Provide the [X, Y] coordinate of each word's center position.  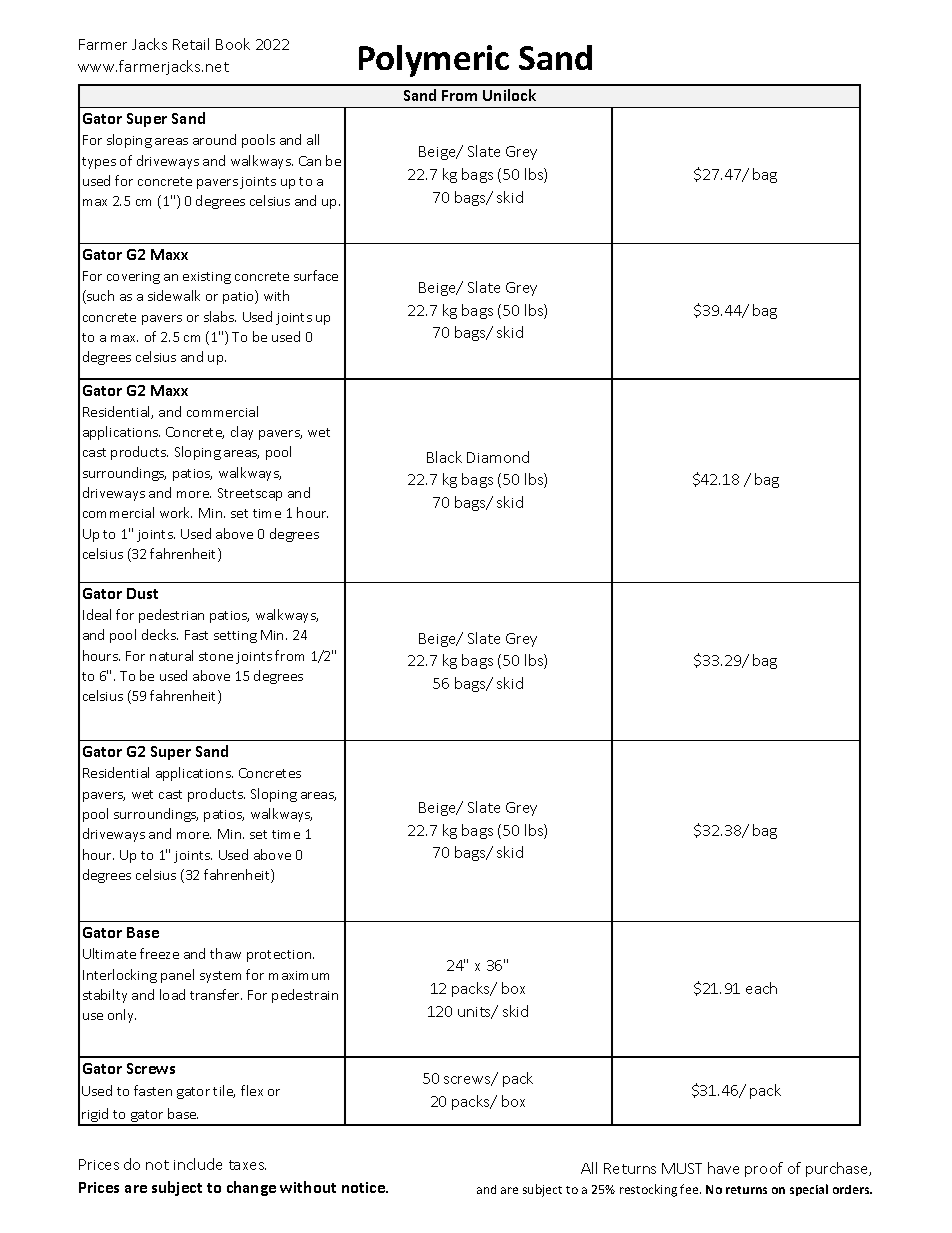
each [761, 988]
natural [171, 655]
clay [242, 433]
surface [316, 275]
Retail [191, 44]
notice [364, 1187]
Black [444, 457]
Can [310, 161]
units [475, 1013]
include [198, 1164]
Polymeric [434, 61]
